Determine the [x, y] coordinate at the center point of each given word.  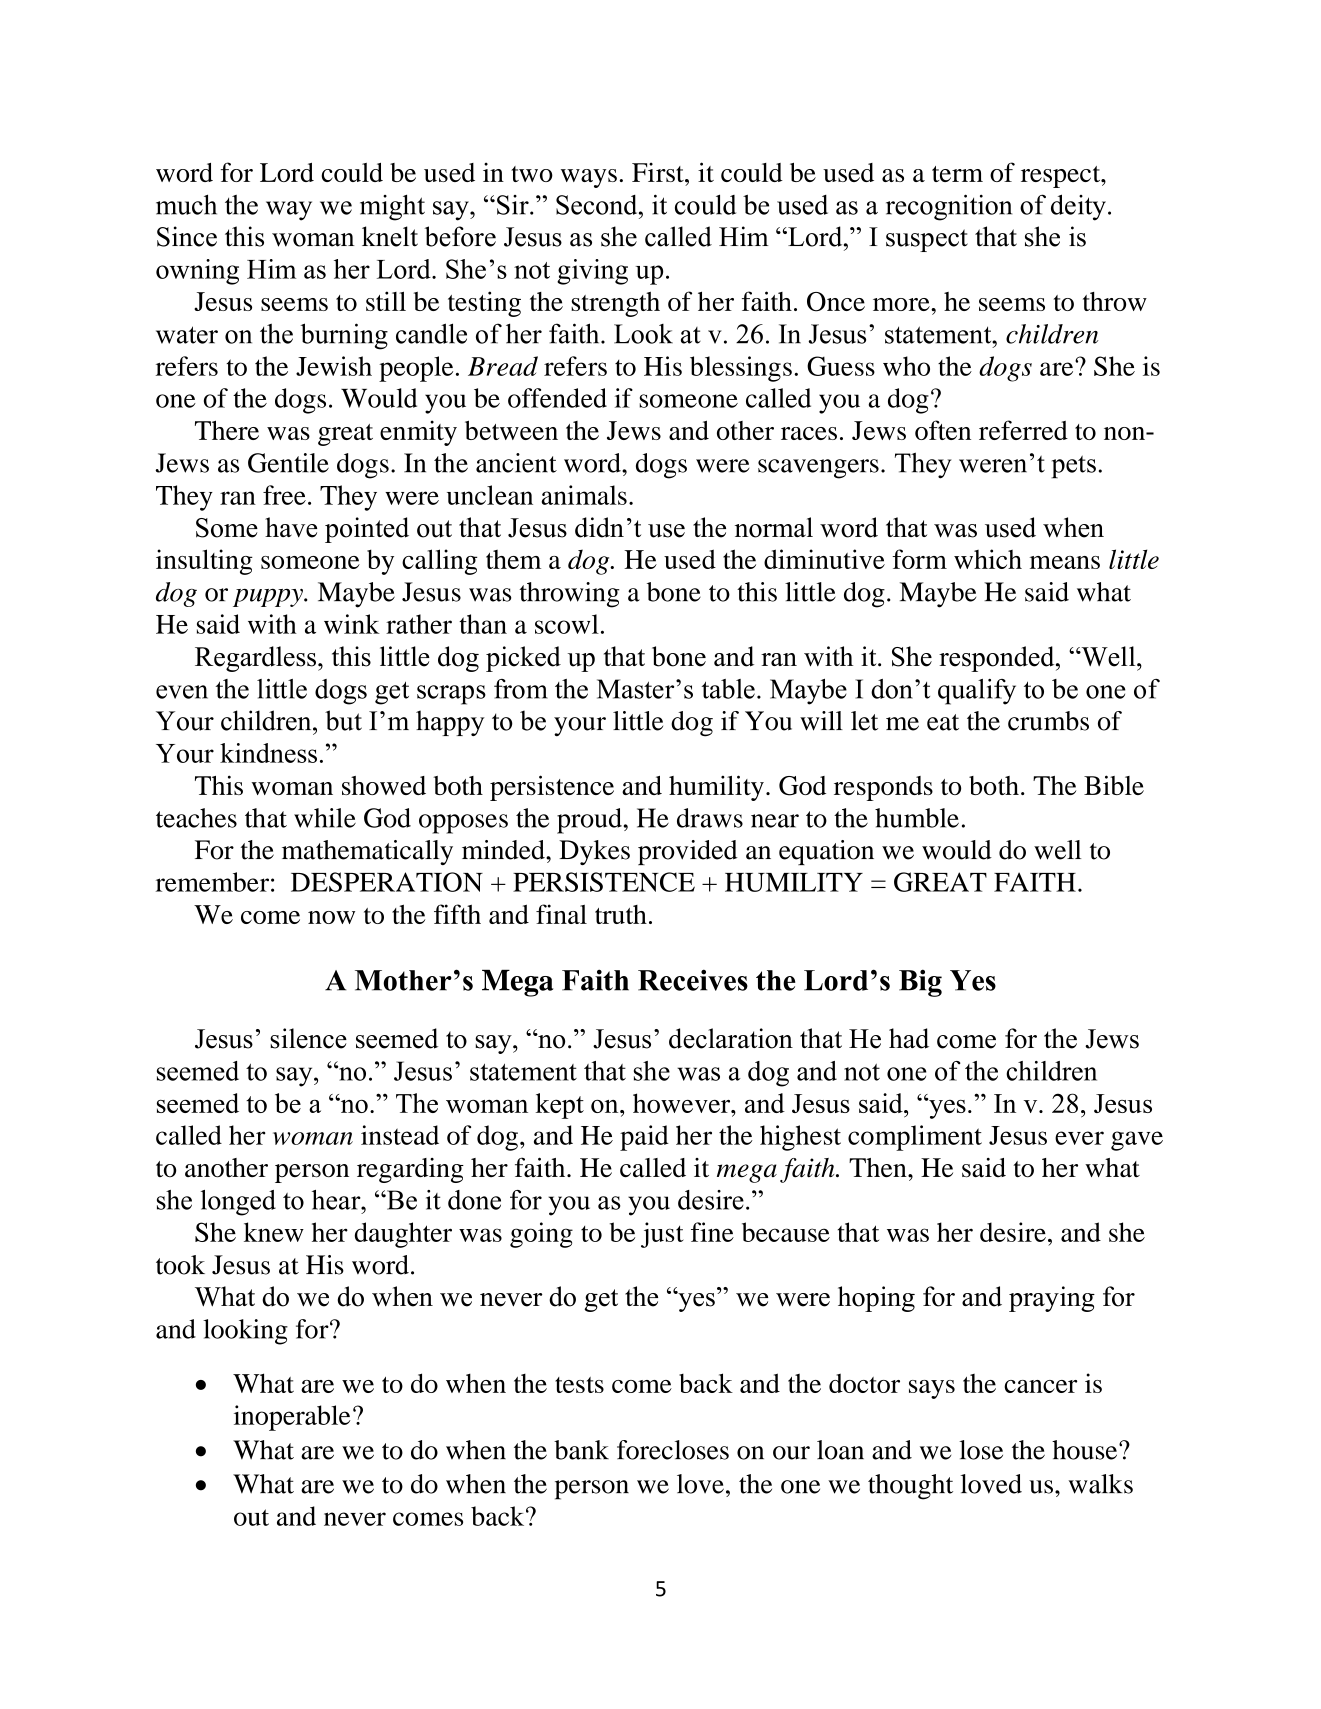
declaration [731, 1038]
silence [308, 1038]
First [659, 172]
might [392, 207]
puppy [269, 598]
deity [1078, 207]
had [909, 1038]
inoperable [292, 1418]
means [1065, 562]
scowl [567, 624]
